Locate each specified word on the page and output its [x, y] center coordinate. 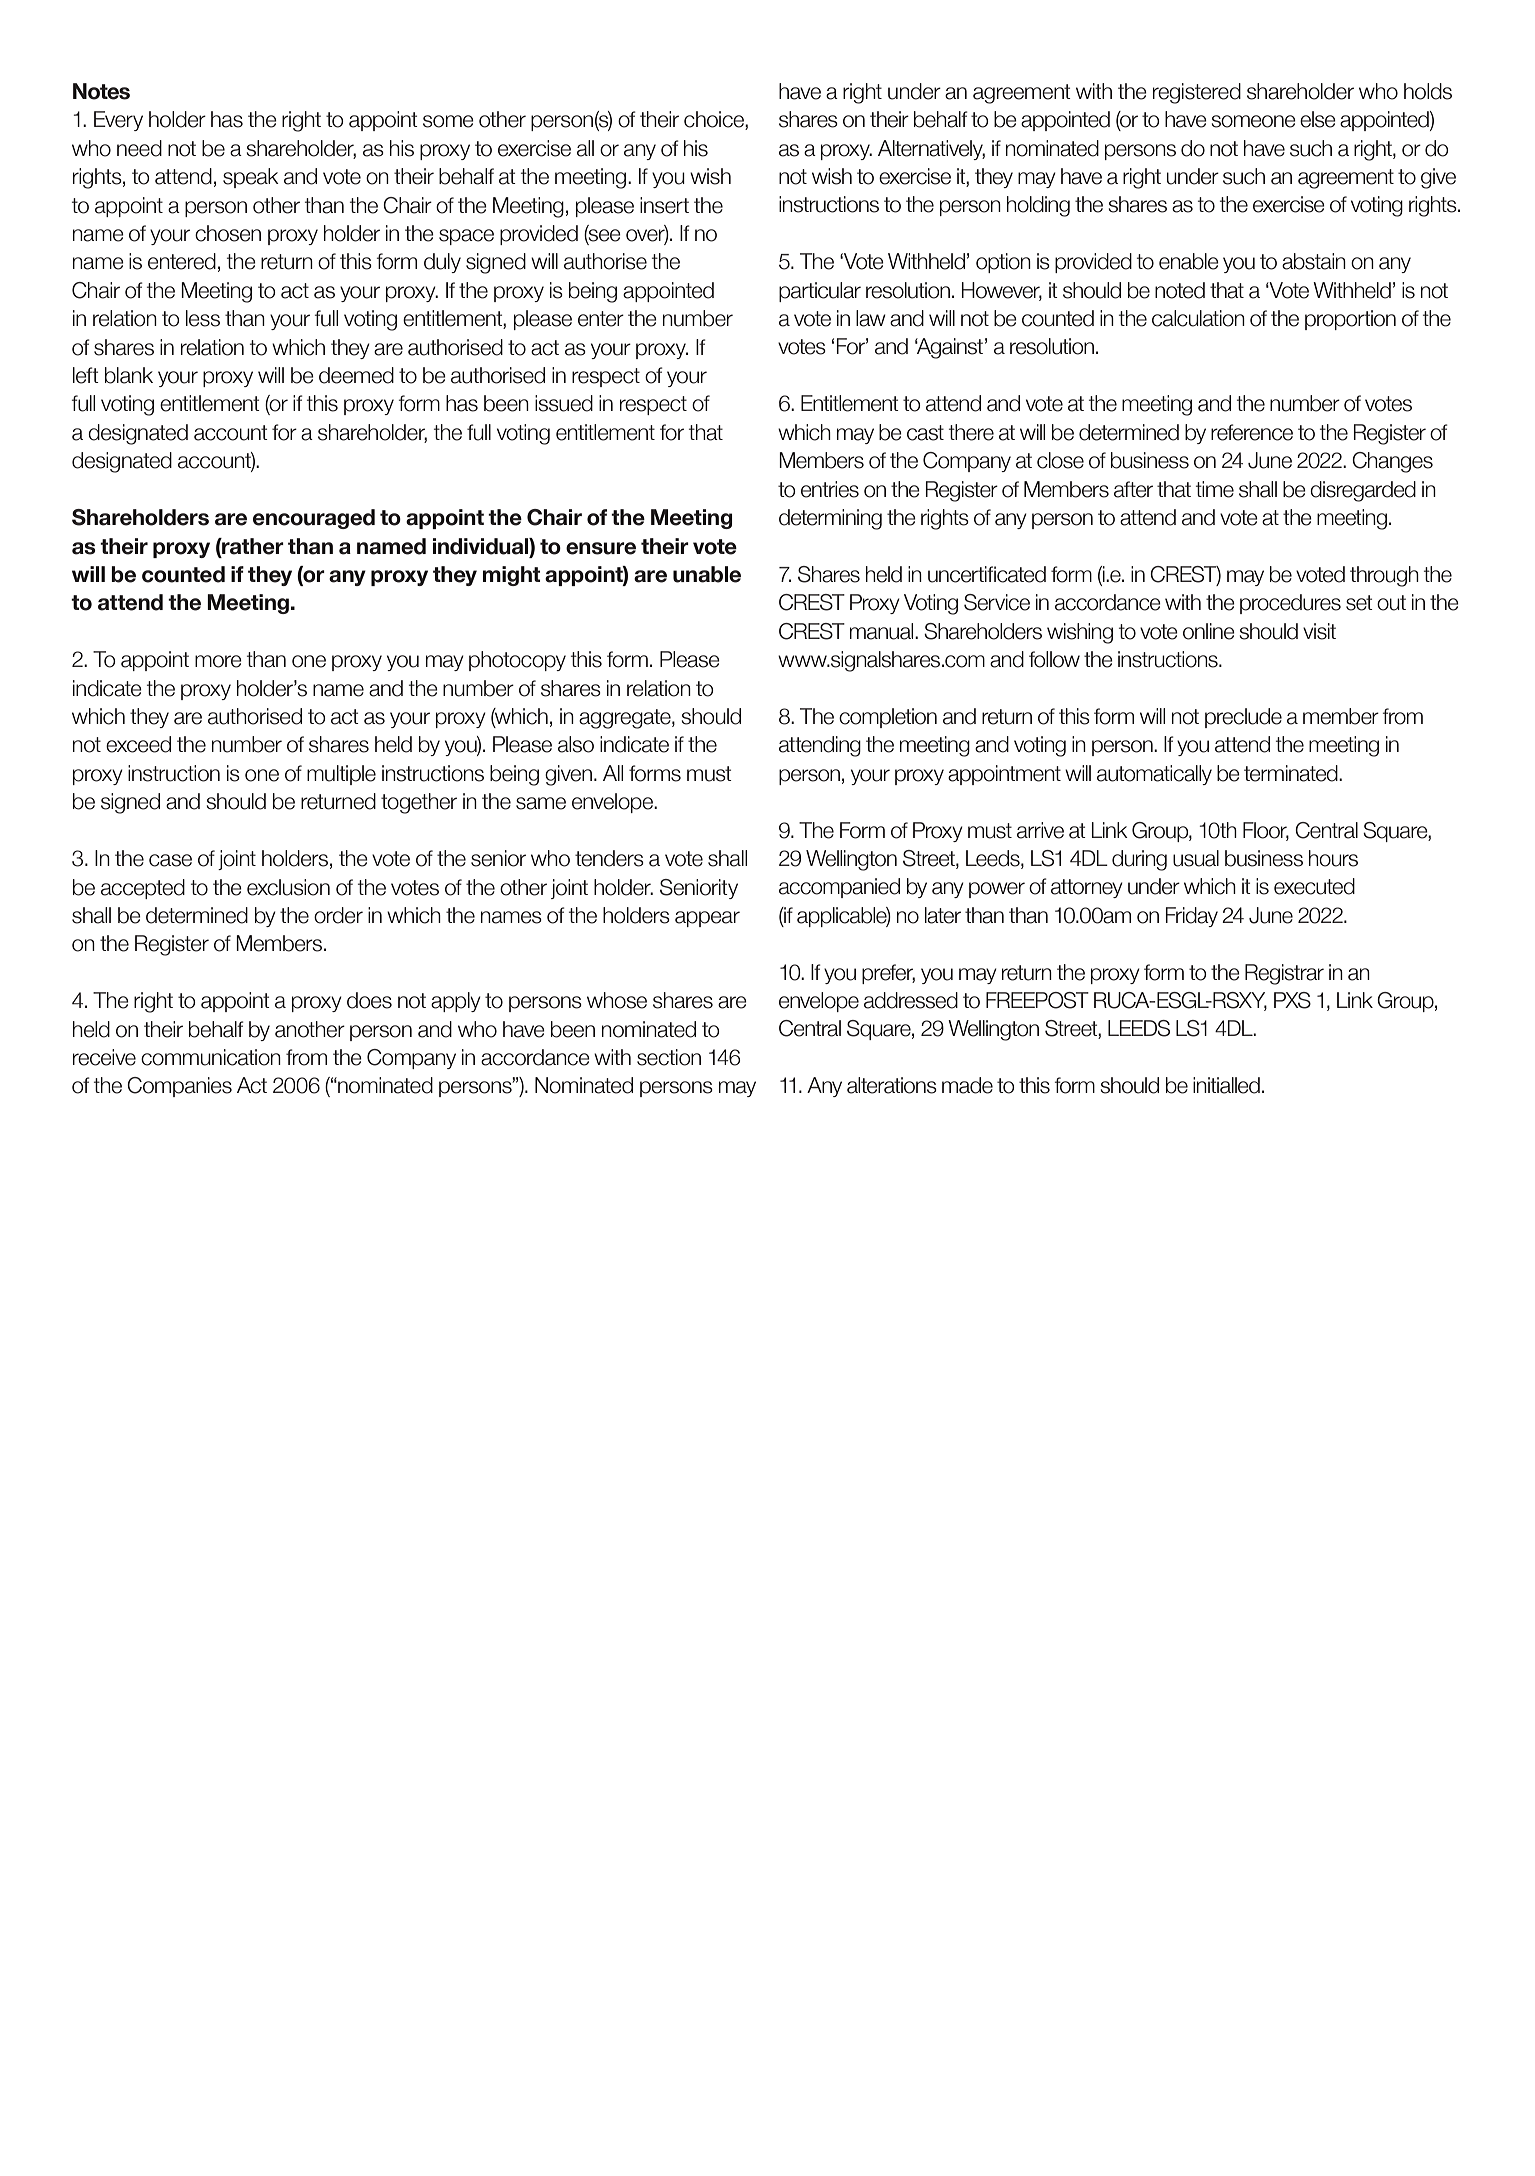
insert [664, 205]
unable [707, 574]
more [218, 661]
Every [118, 121]
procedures [1290, 604]
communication [211, 1057]
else [1318, 119]
